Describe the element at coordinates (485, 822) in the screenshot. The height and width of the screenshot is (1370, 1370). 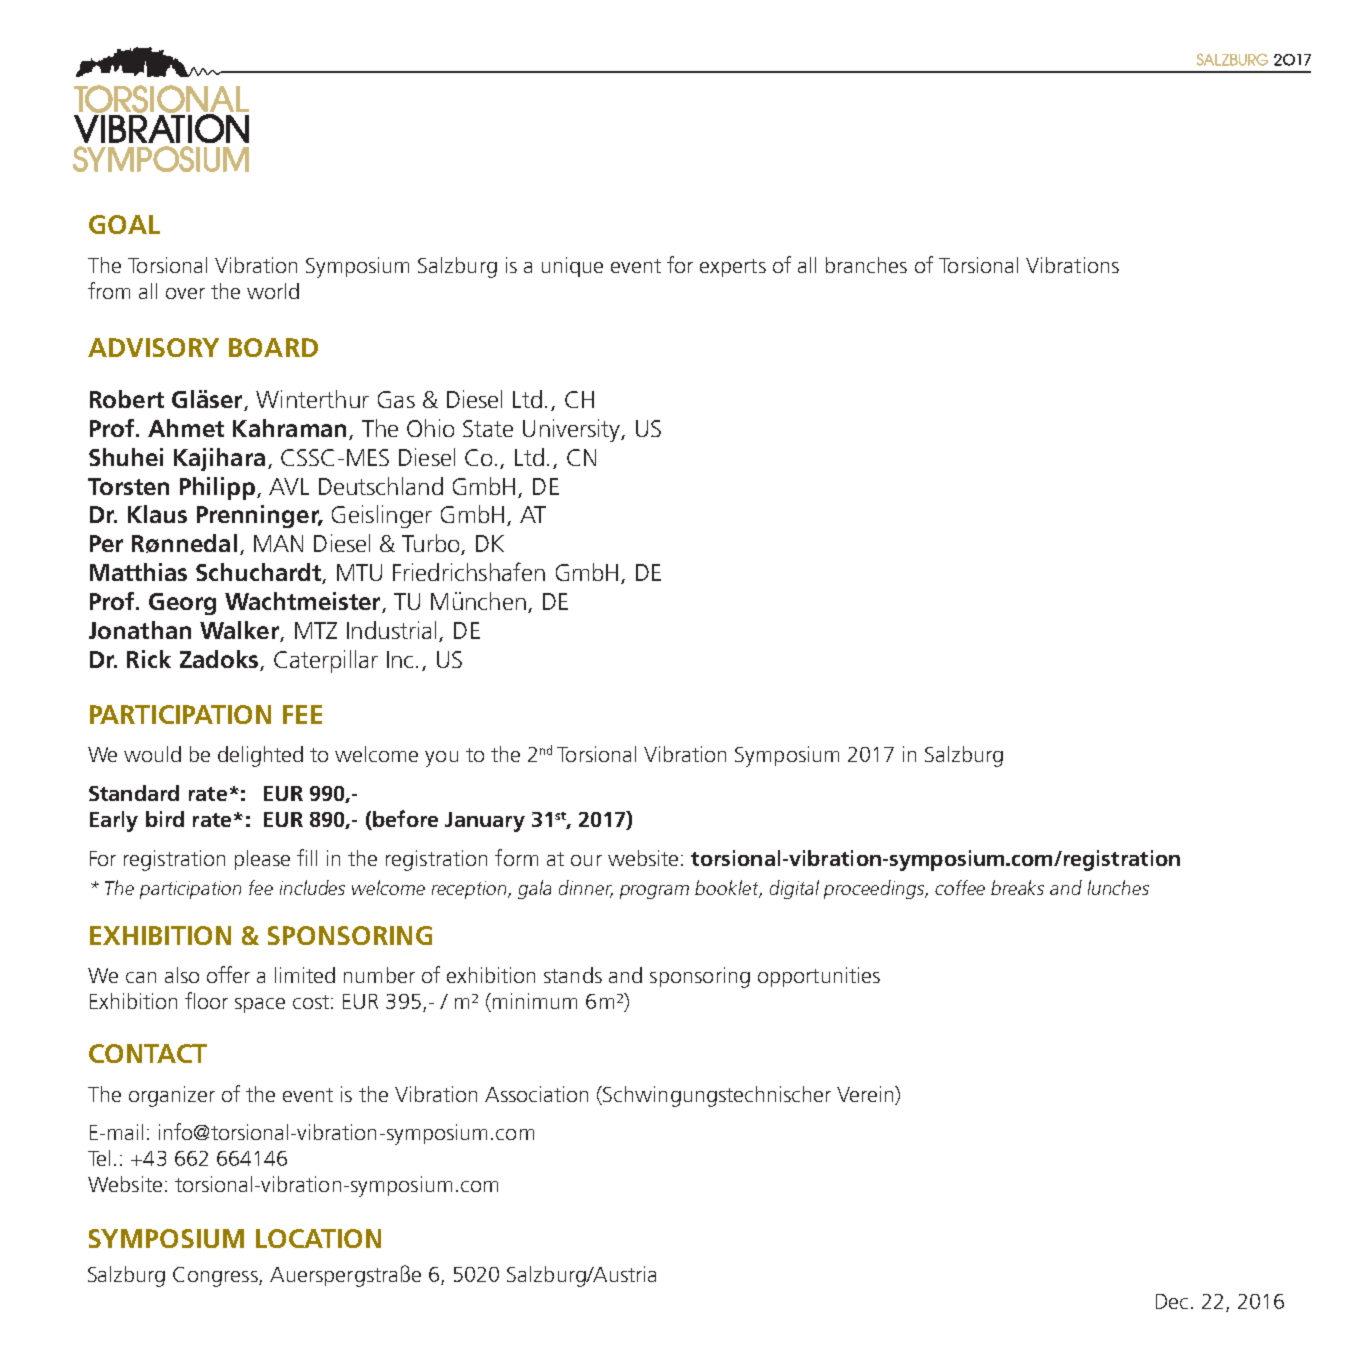
I see `January` at that location.
